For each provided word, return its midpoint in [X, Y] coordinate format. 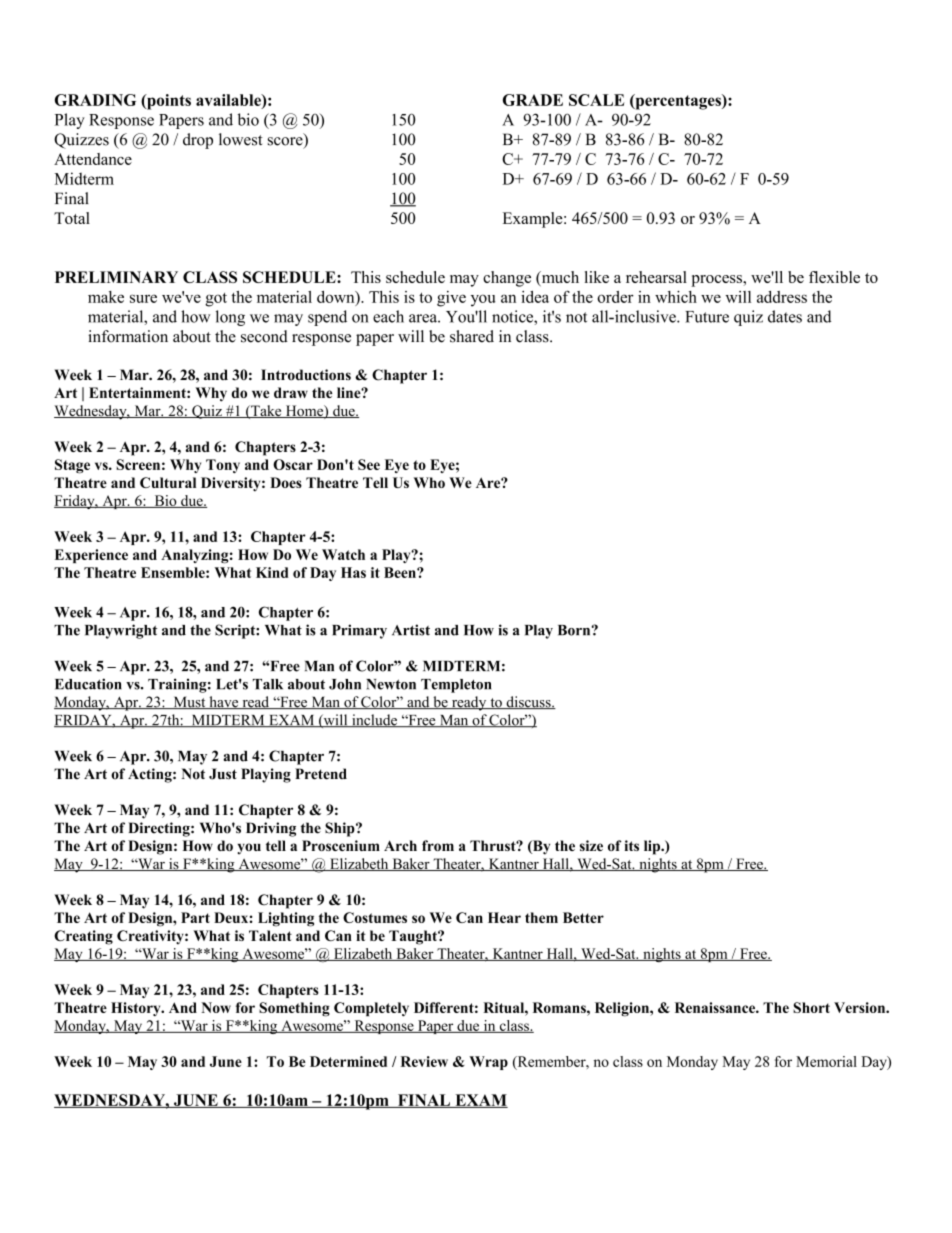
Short [811, 1007]
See [369, 464]
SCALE [596, 100]
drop [198, 141]
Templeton [456, 686]
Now [216, 1007]
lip [653, 847]
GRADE [533, 100]
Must [189, 702]
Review [424, 1061]
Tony [223, 466]
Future [707, 317]
